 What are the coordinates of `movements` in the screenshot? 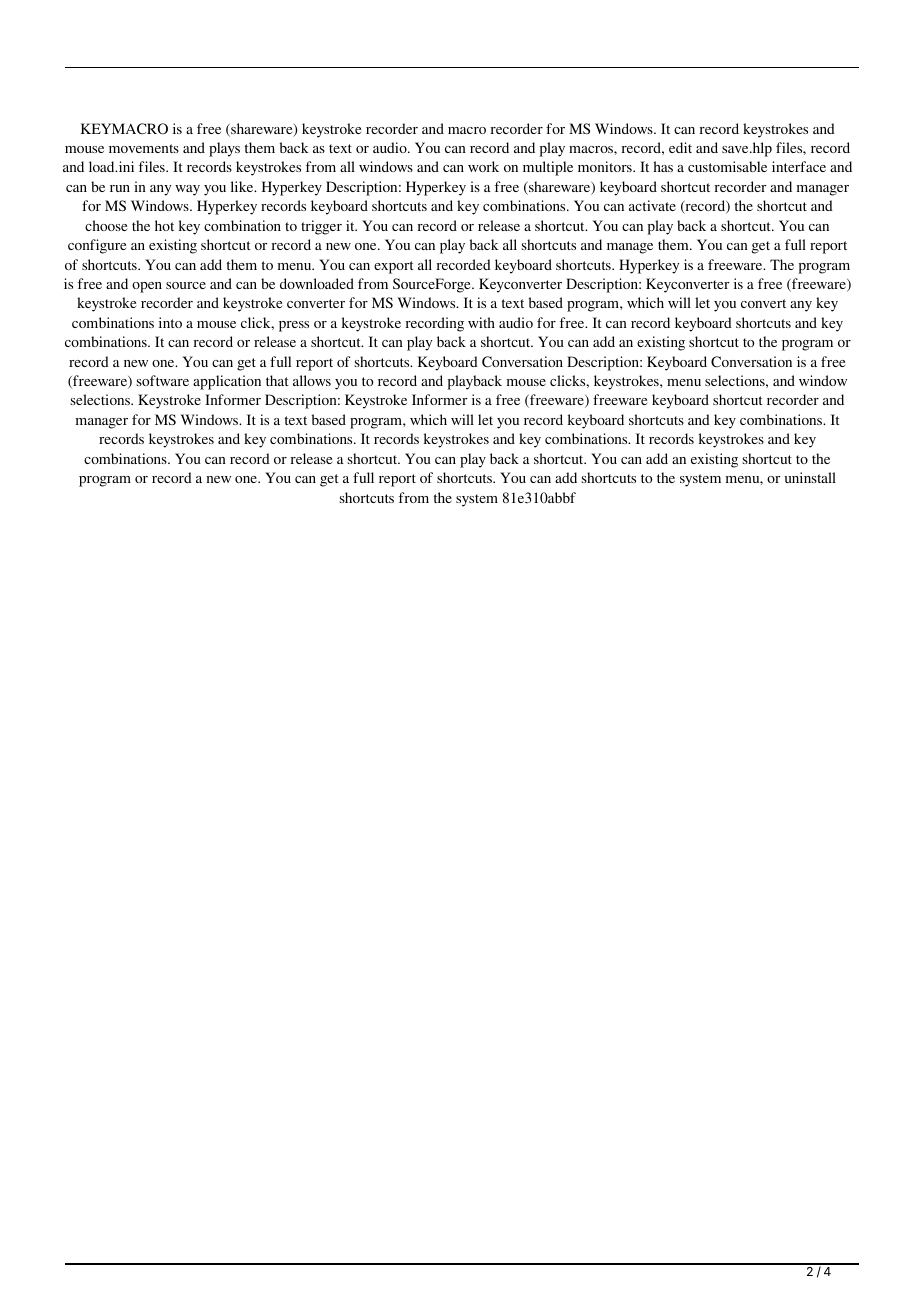 It's located at (144, 148).
